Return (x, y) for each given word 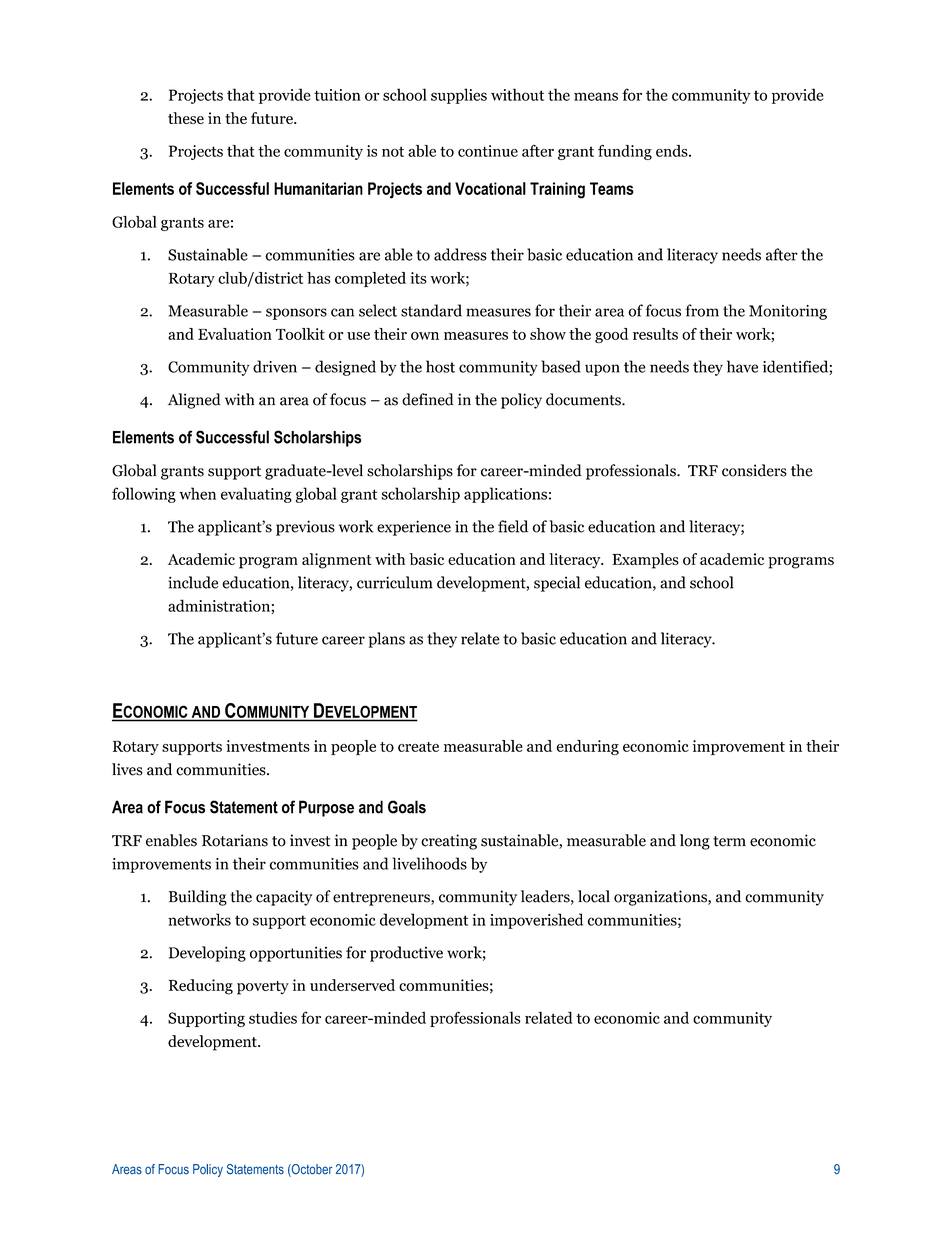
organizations (661, 898)
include (193, 582)
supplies (459, 96)
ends (673, 151)
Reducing (201, 987)
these (186, 118)
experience (414, 528)
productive (406, 954)
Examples (645, 561)
